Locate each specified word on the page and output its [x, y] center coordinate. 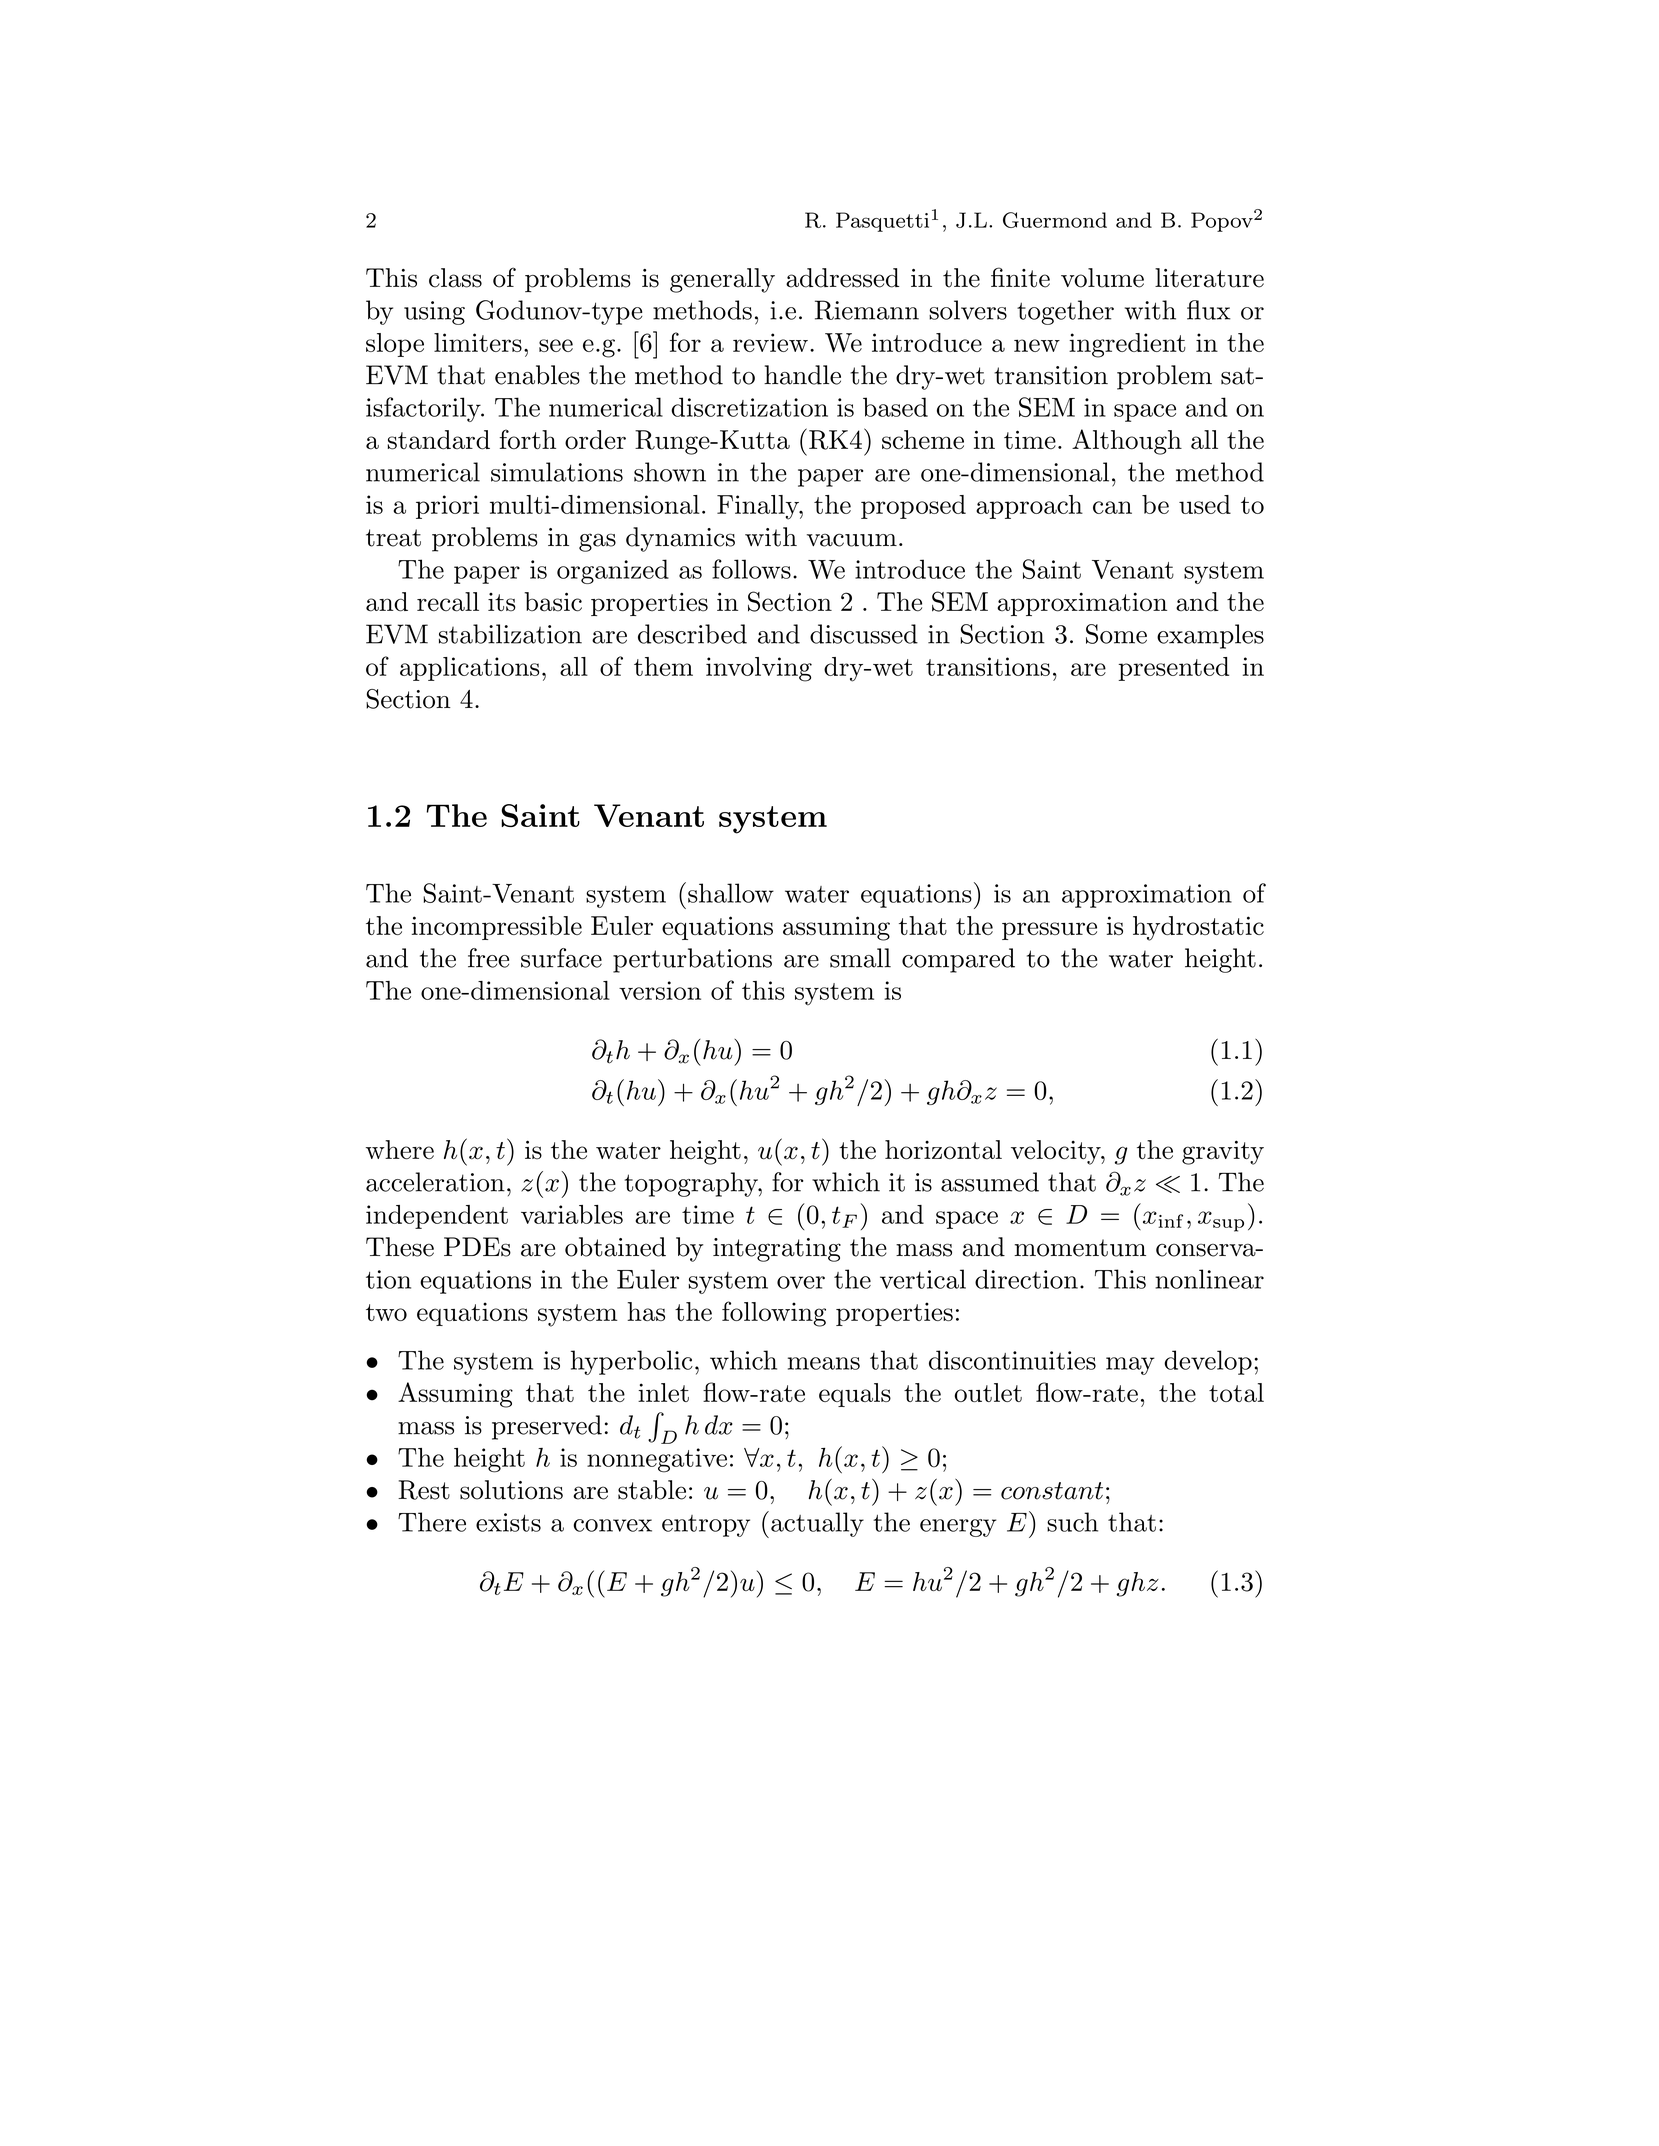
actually [817, 1524]
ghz [1137, 1584]
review [770, 342]
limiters [478, 342]
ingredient [1127, 345]
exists [508, 1522]
